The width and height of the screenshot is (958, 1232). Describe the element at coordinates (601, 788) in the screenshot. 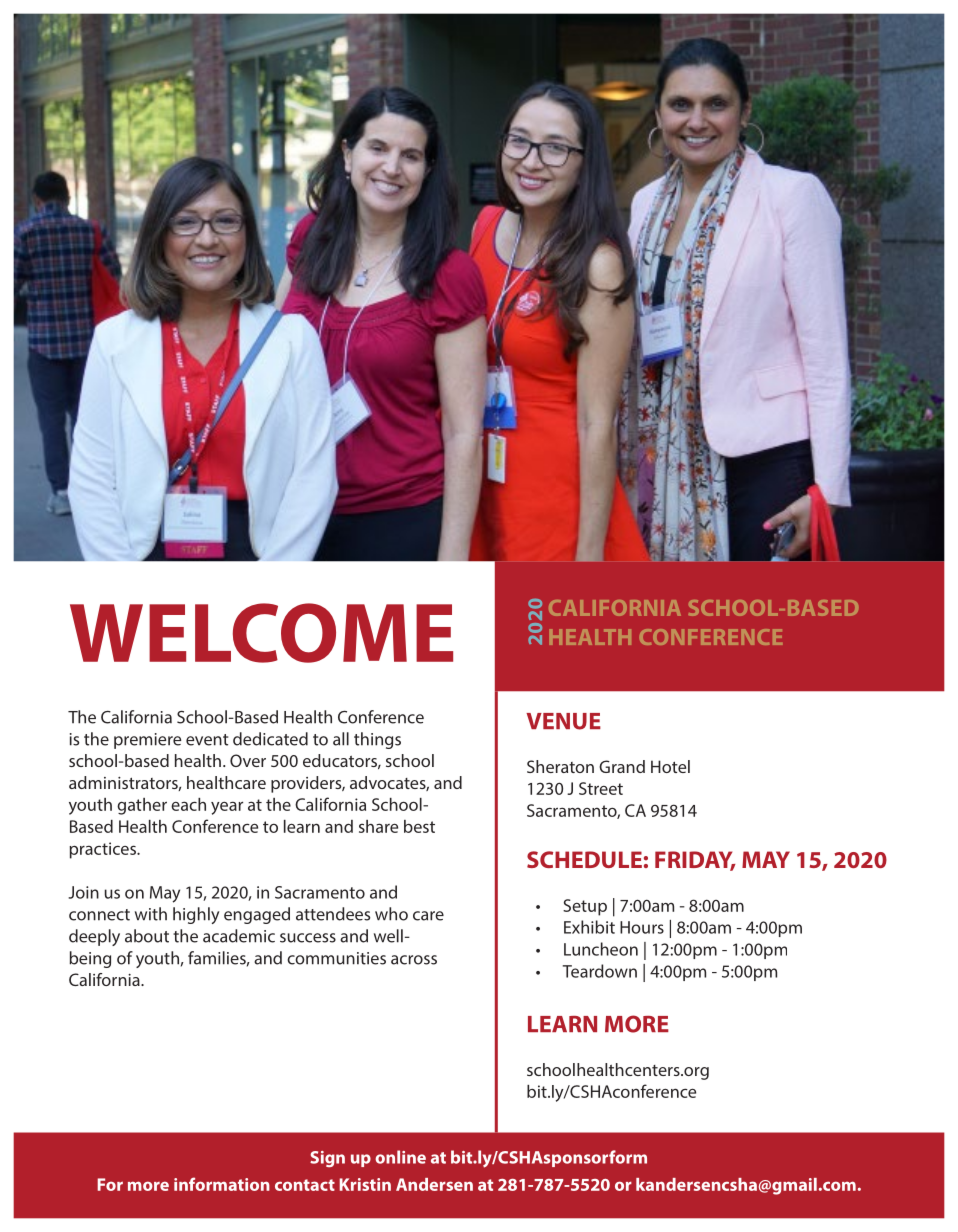

I see `Street` at that location.
